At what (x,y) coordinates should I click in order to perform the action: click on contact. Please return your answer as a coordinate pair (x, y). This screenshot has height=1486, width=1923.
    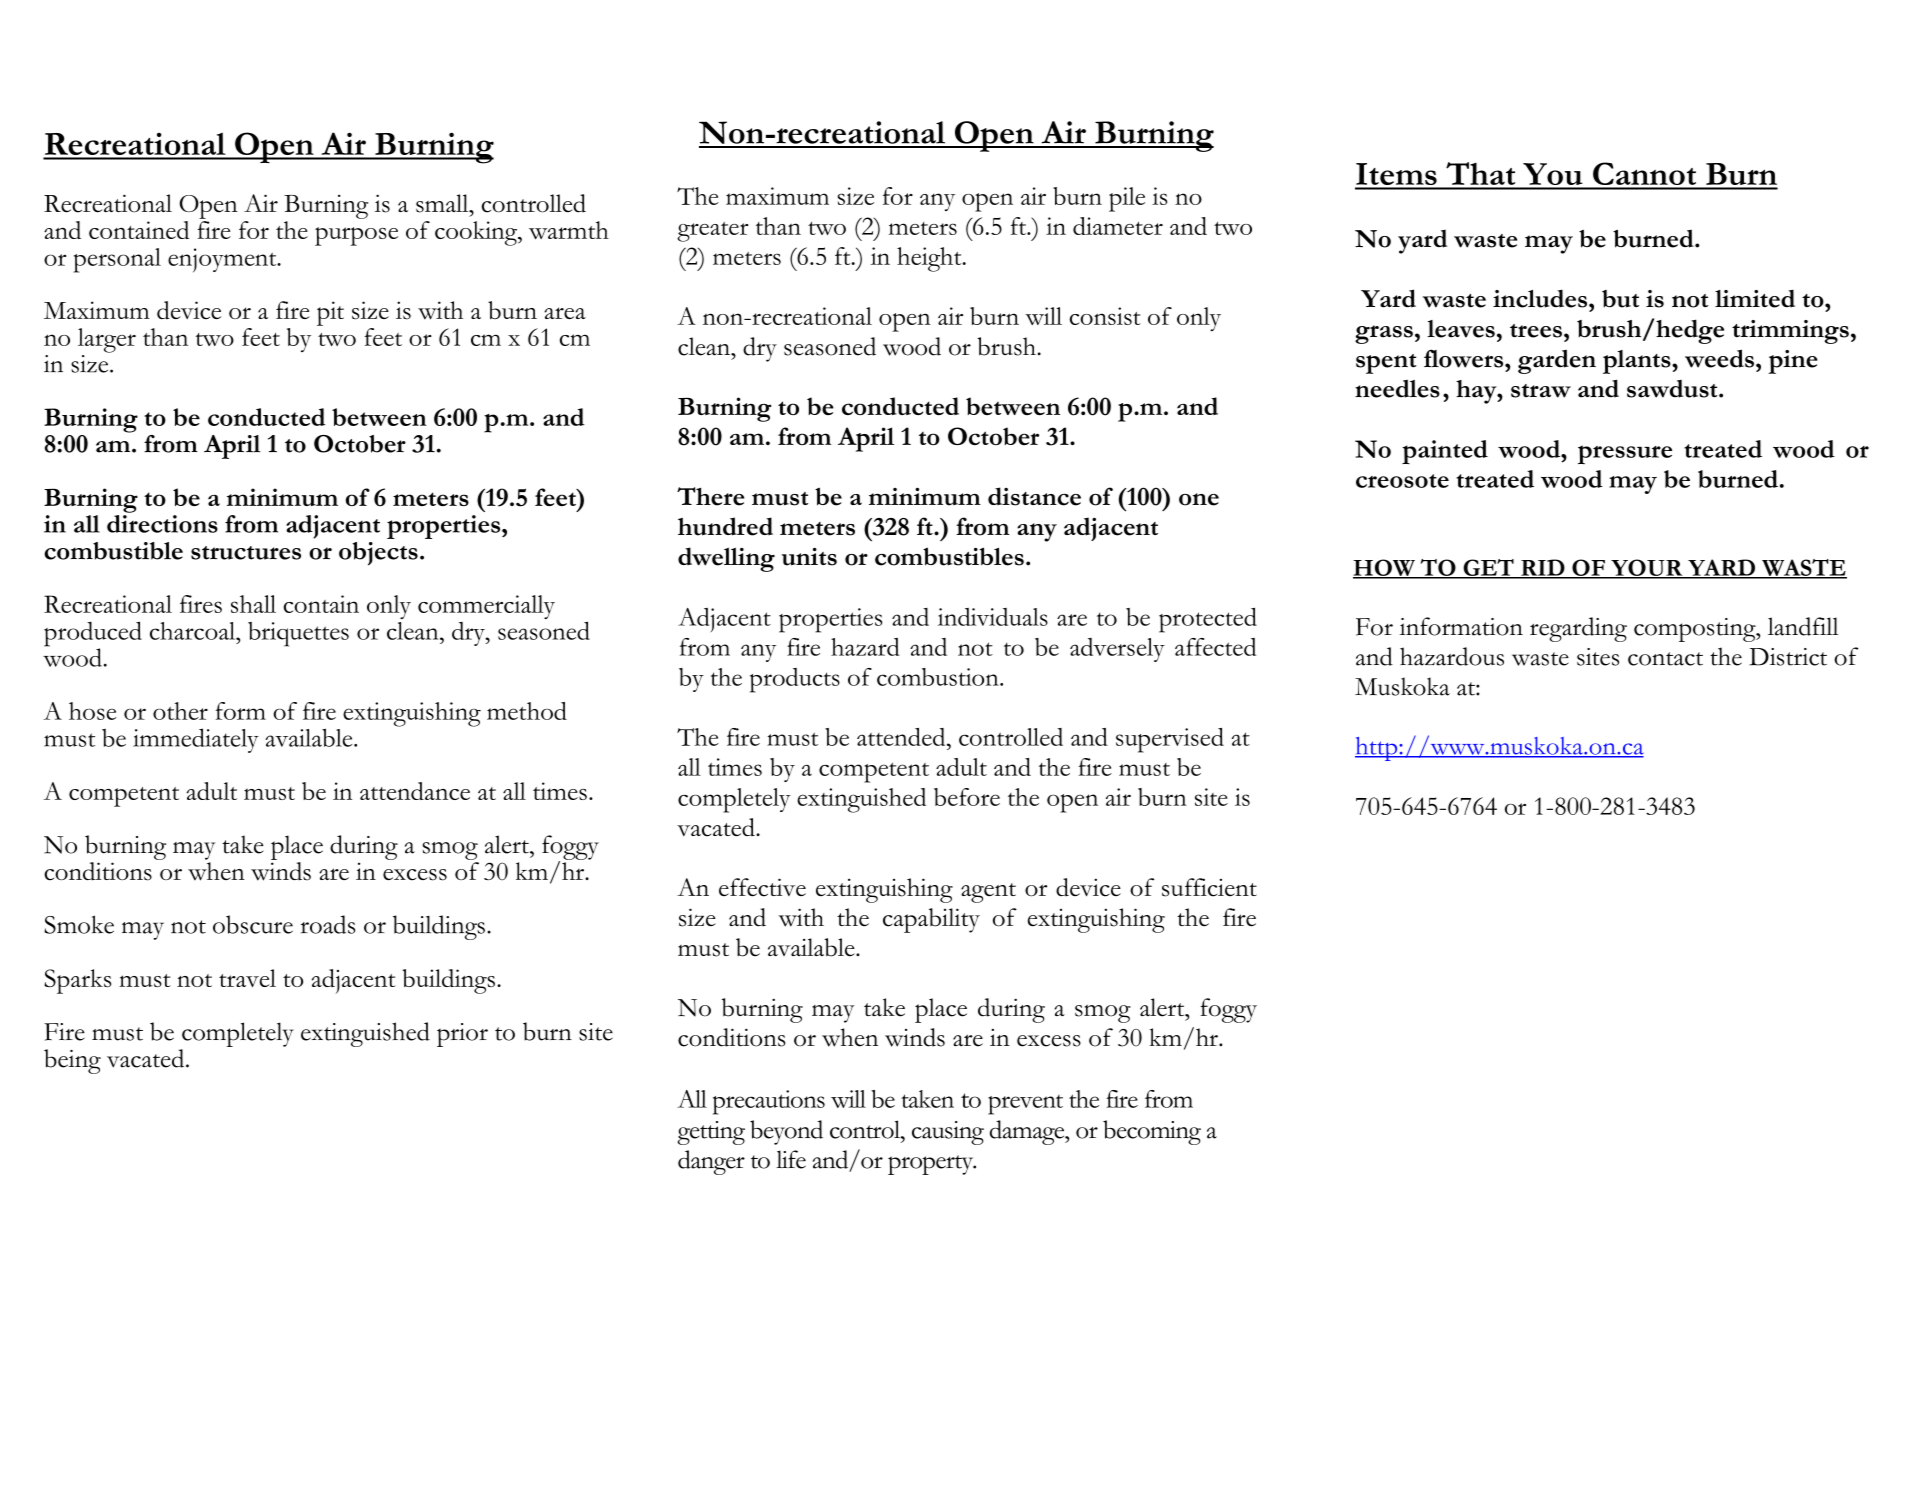
    Looking at the image, I should click on (1665, 659).
